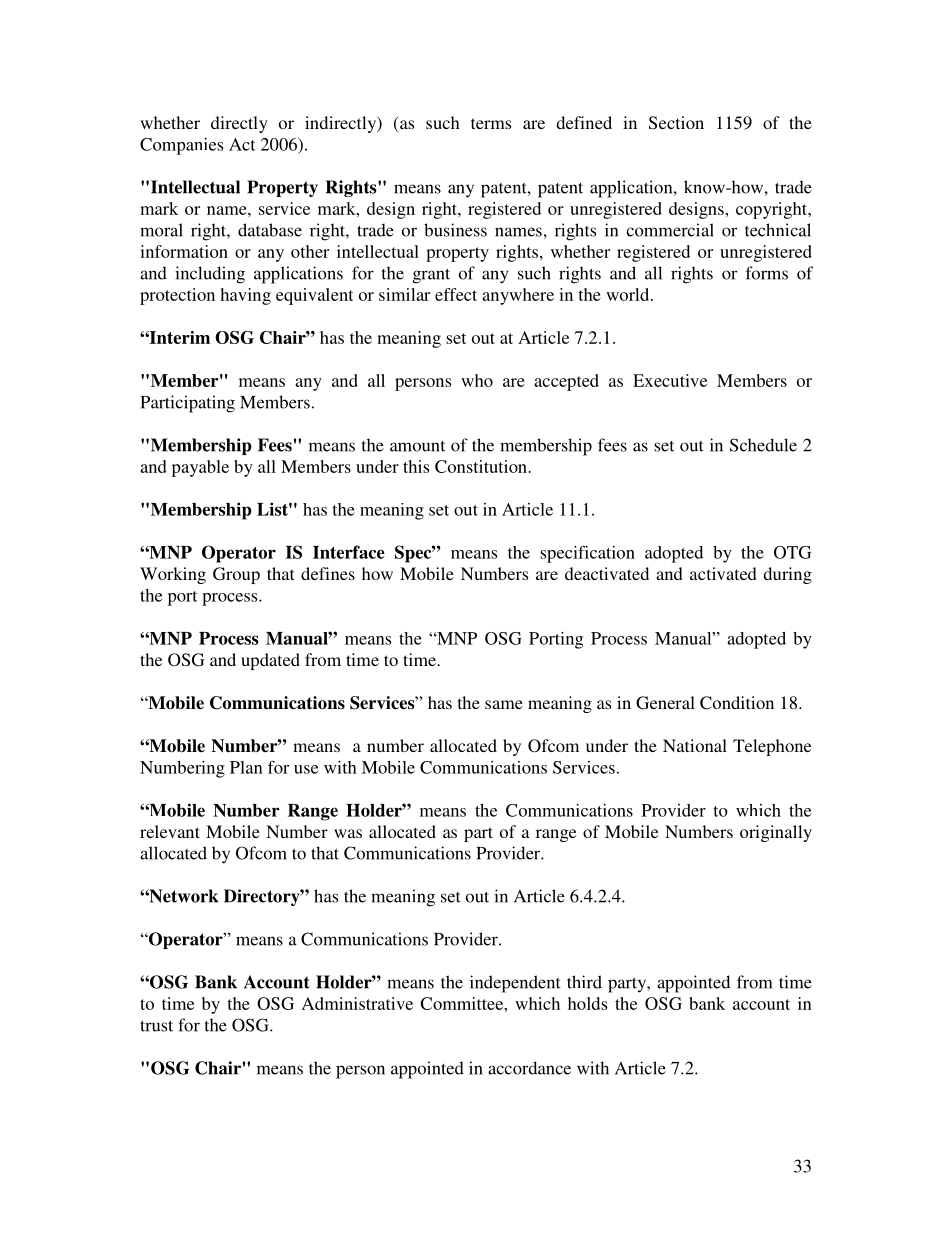 This screenshot has width=952, height=1233. What do you see at coordinates (529, 1068) in the screenshot?
I see `accordance` at bounding box center [529, 1068].
